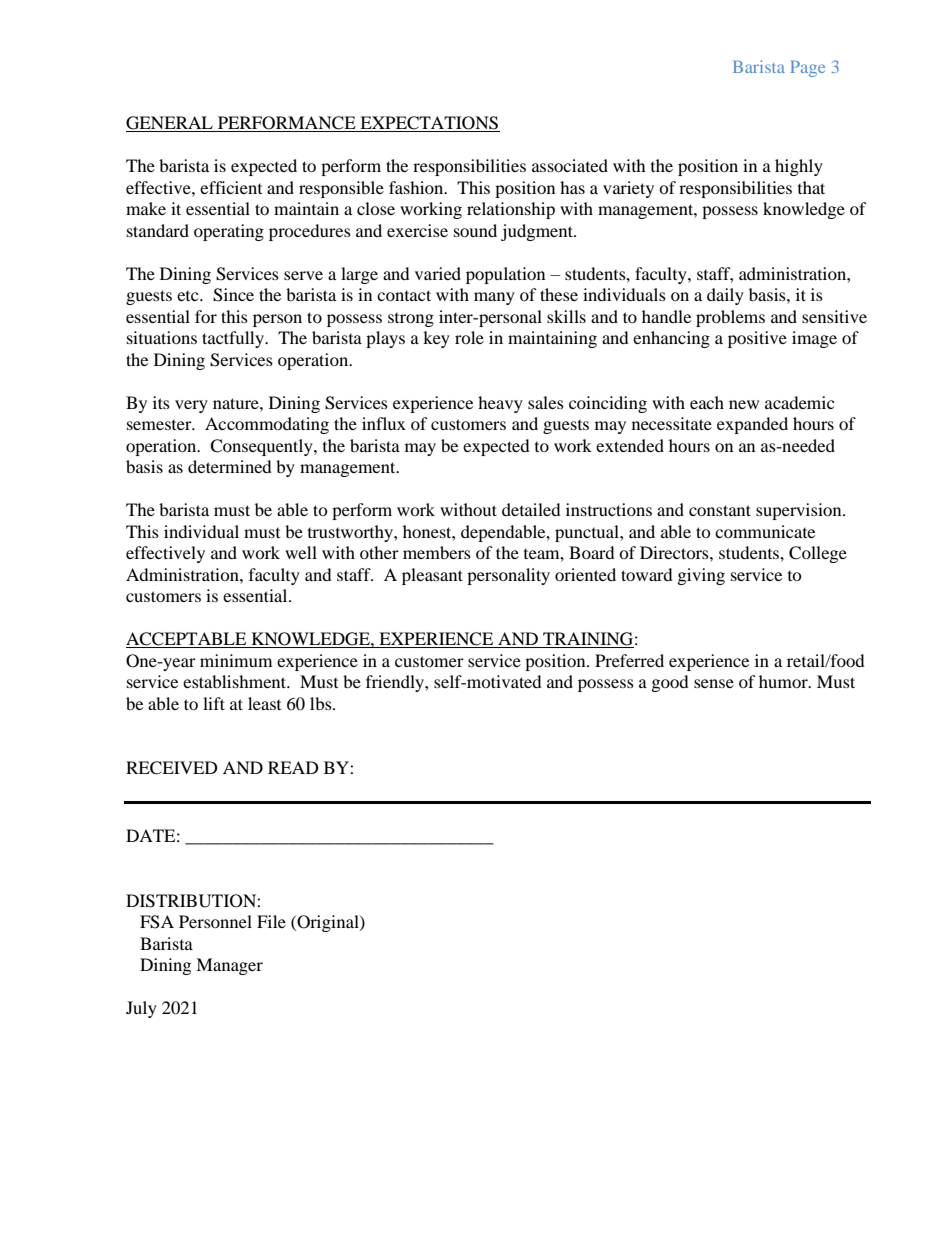  What do you see at coordinates (170, 124) in the screenshot?
I see `GENERAL` at bounding box center [170, 124].
